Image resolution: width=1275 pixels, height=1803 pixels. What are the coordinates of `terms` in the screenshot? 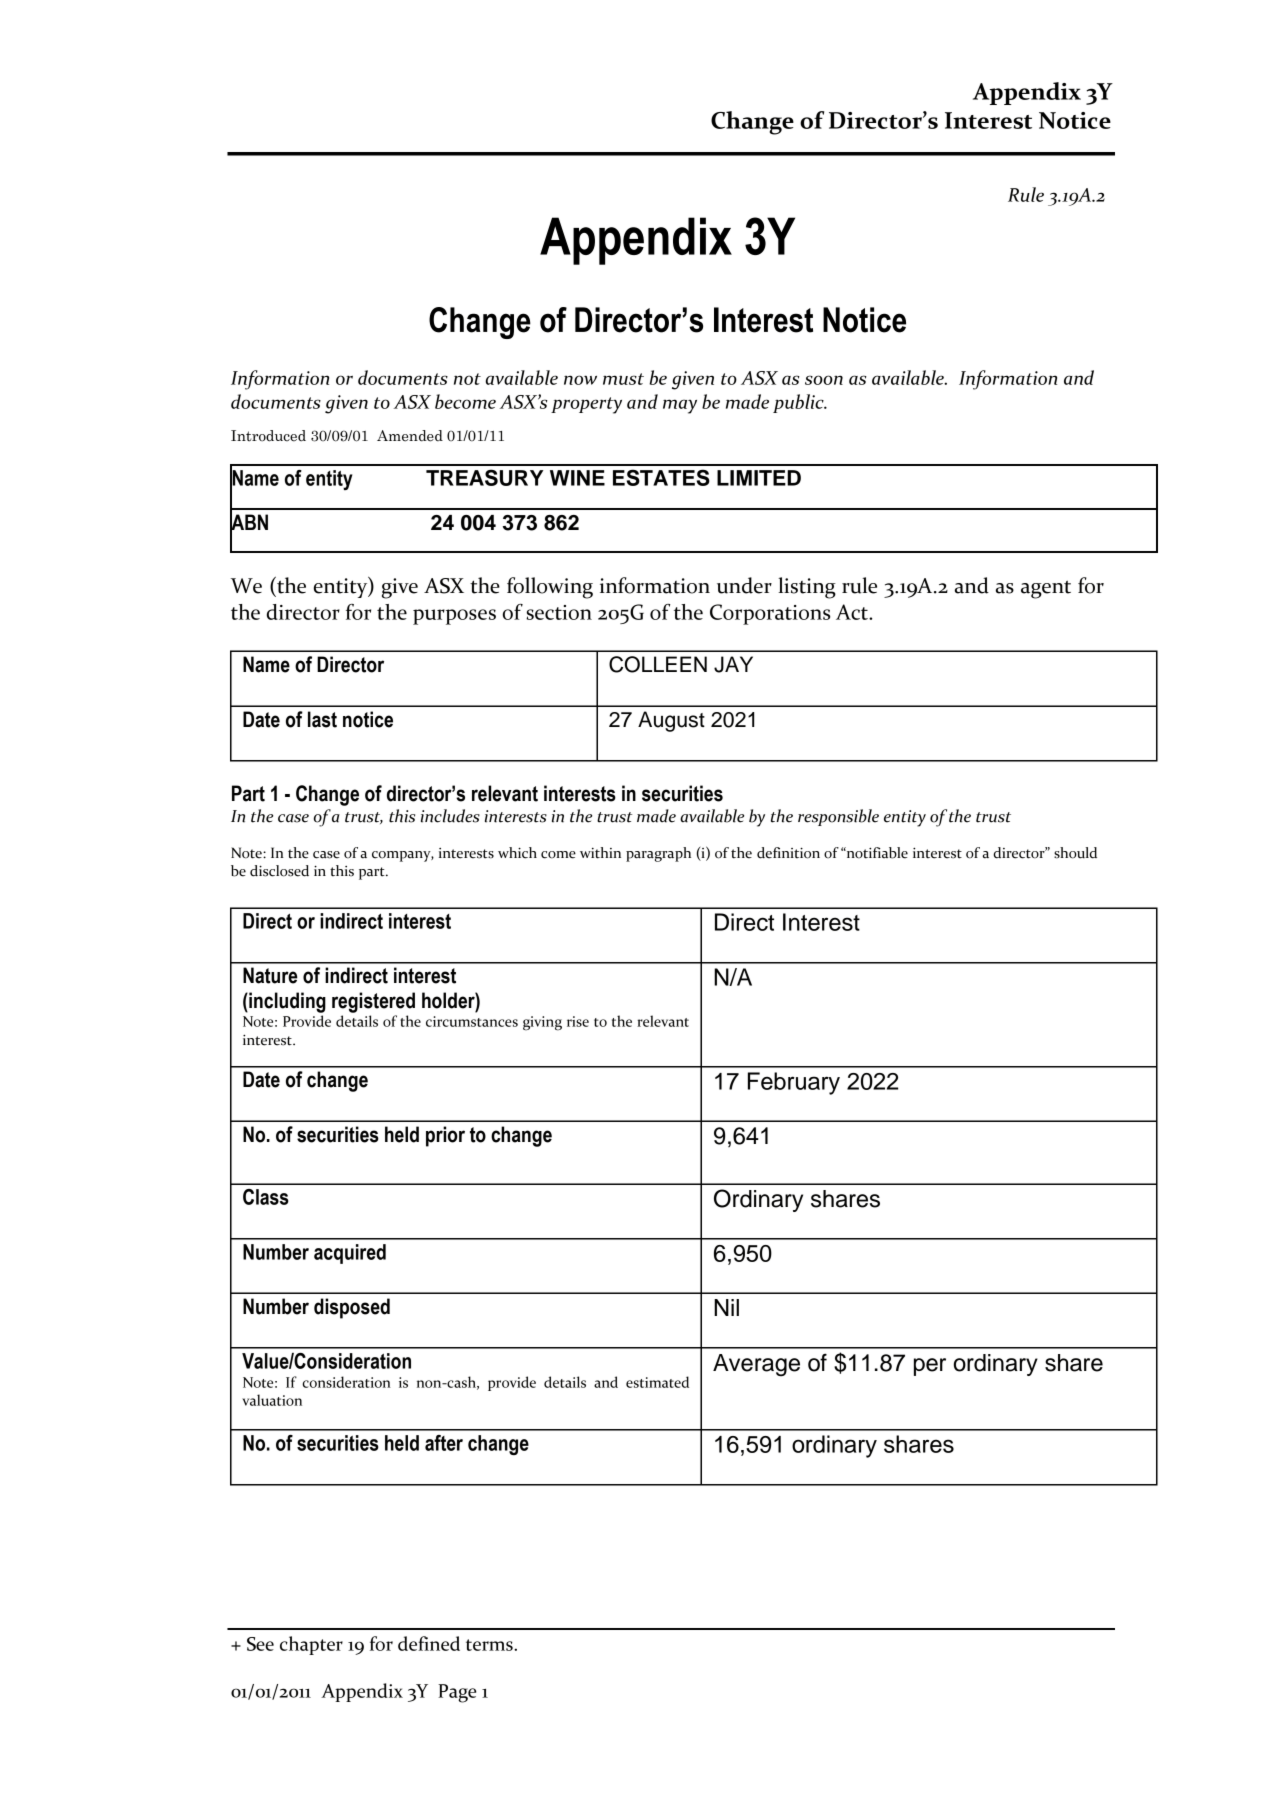 It's located at (490, 1645).
